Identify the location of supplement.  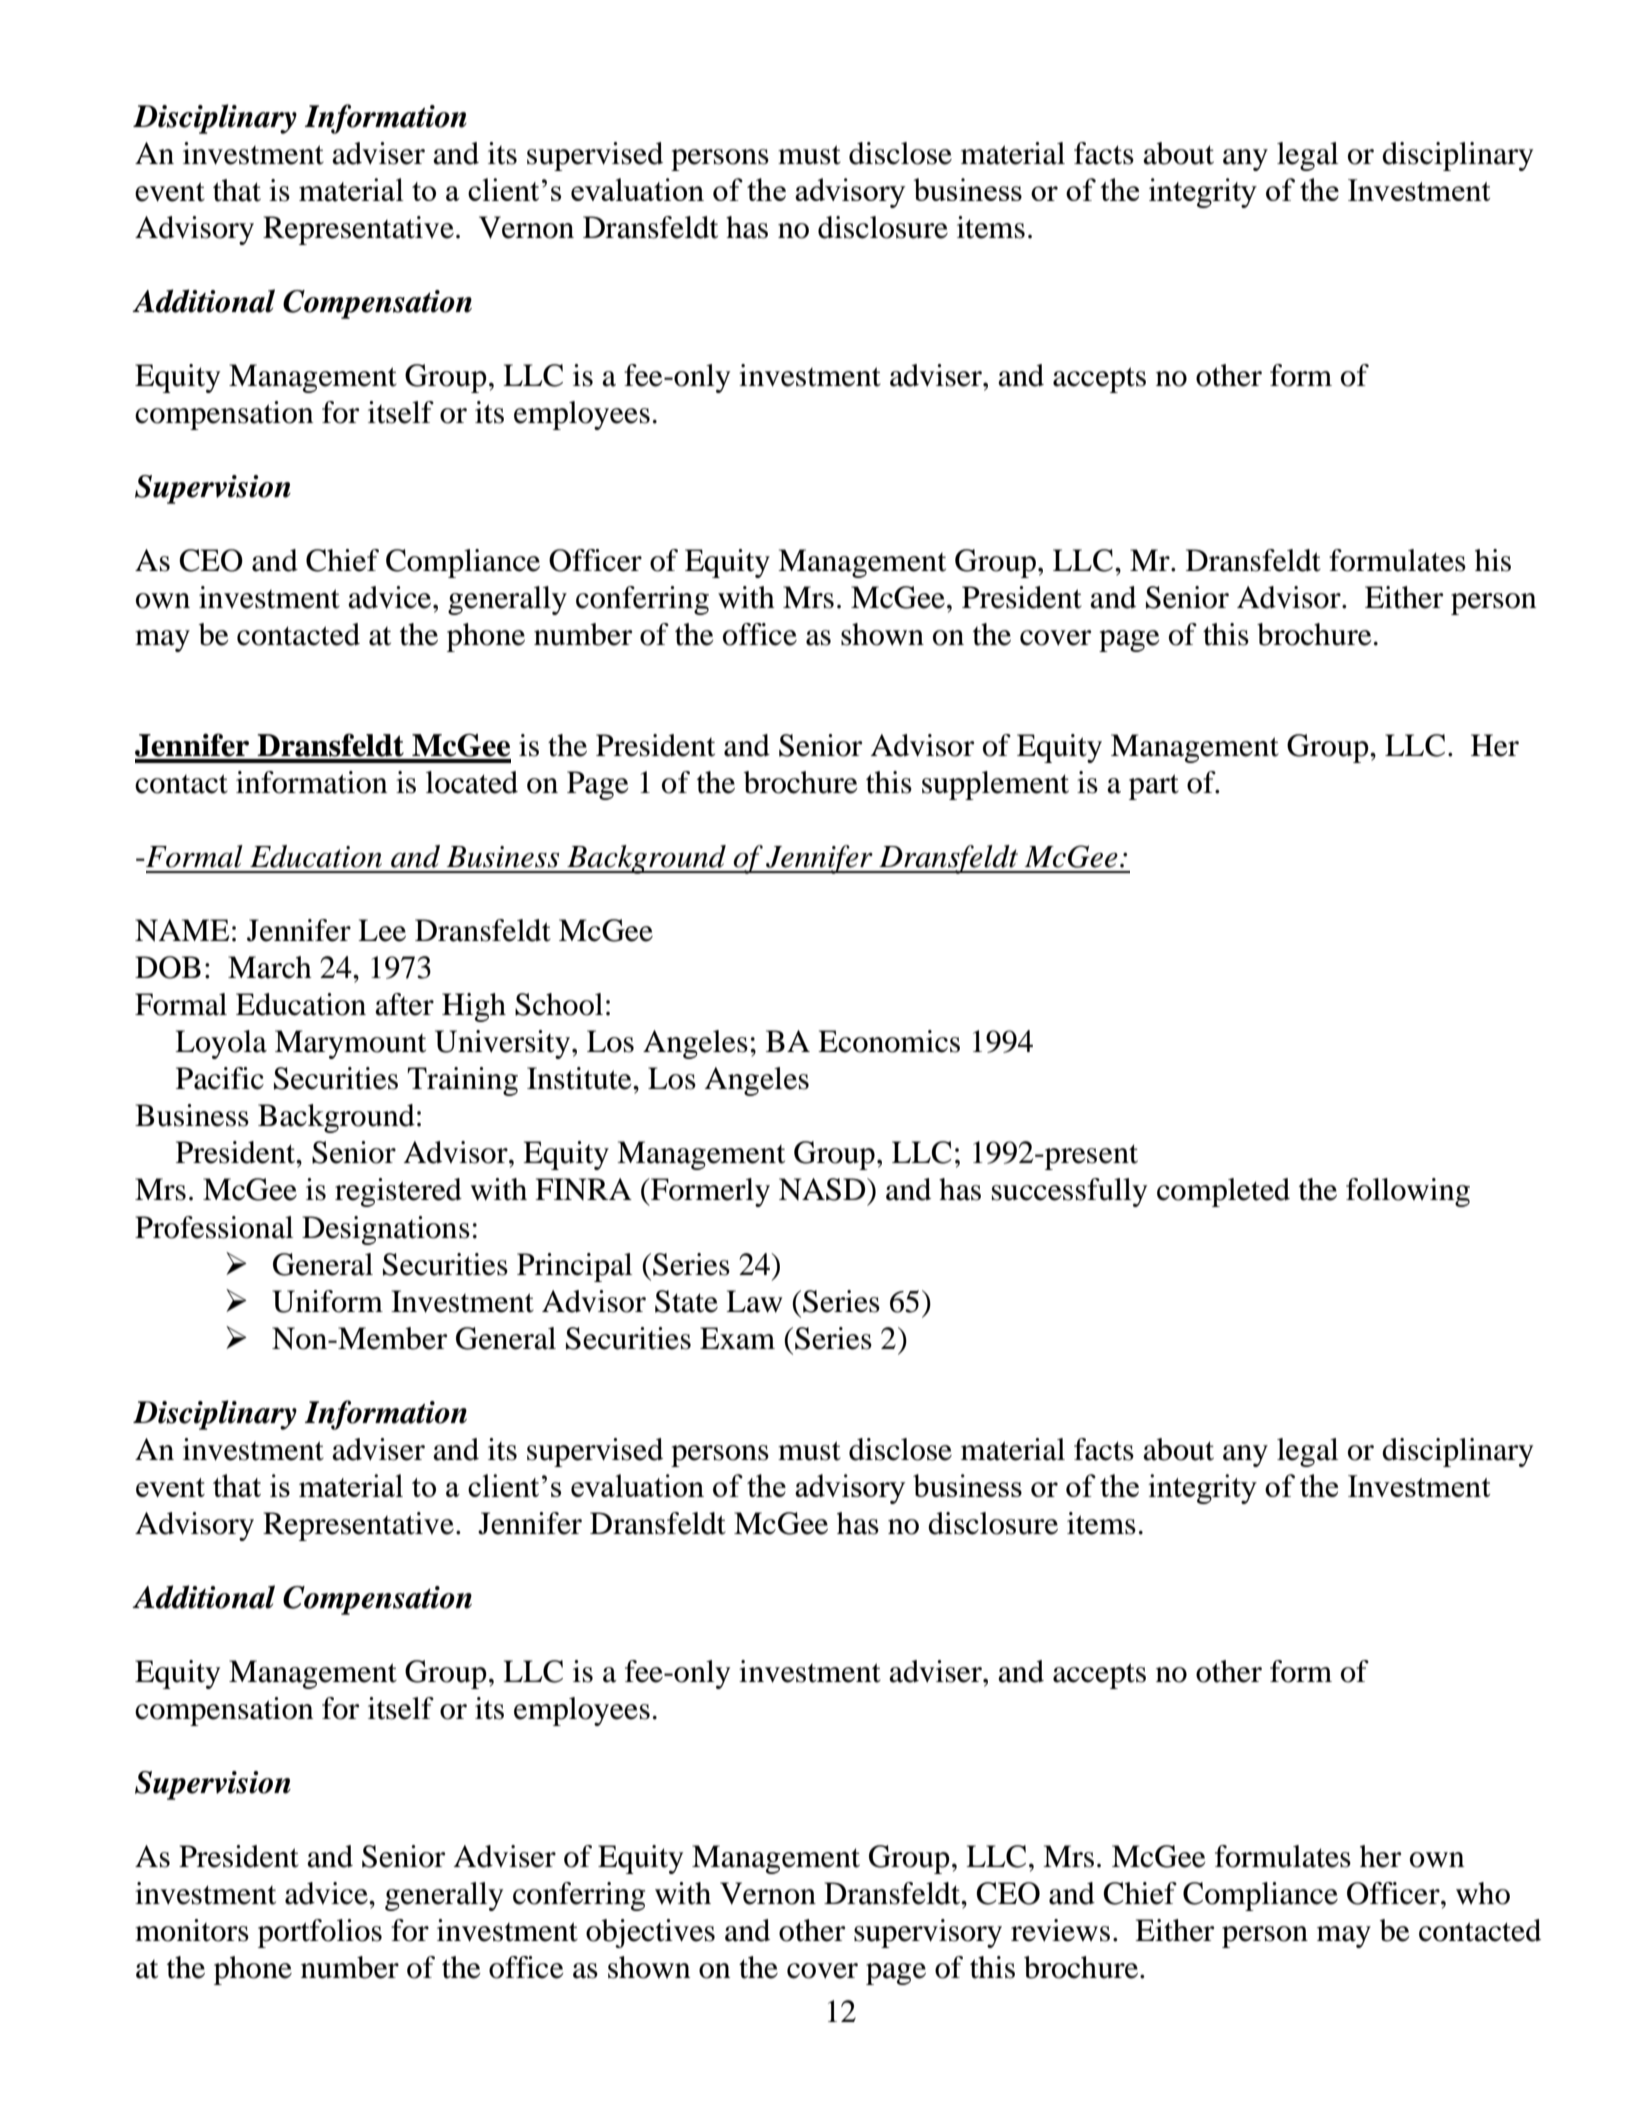
(995, 785).
